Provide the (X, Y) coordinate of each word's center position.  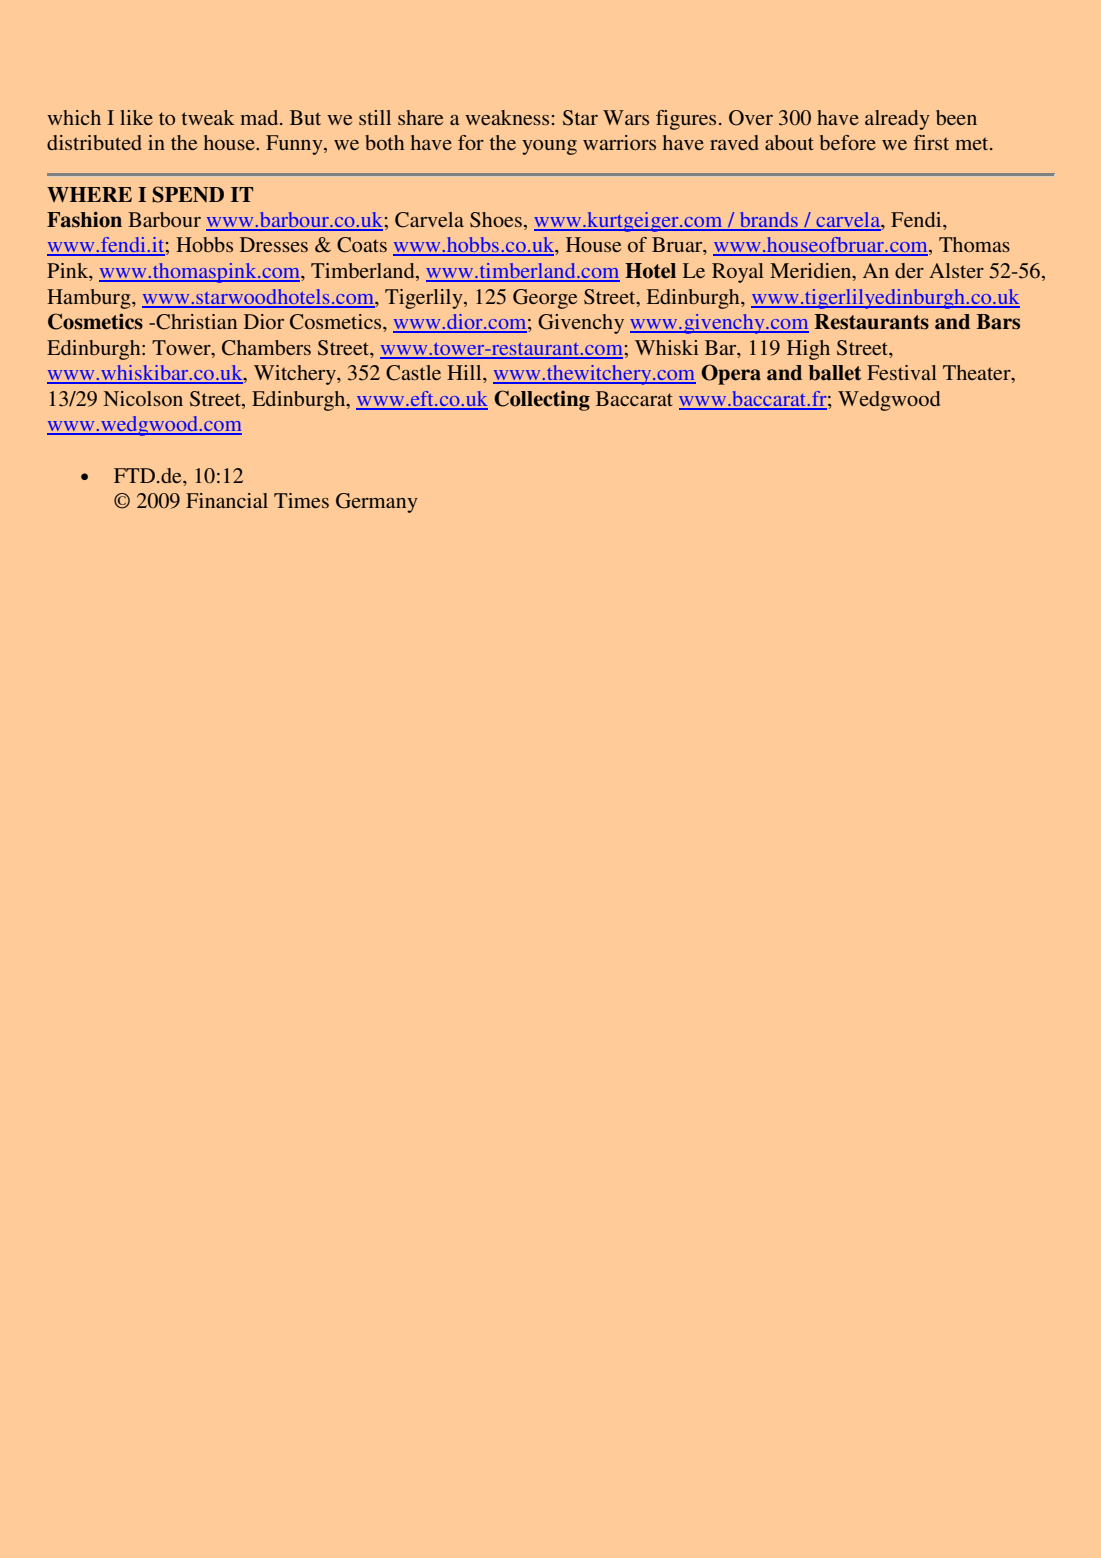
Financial (227, 500)
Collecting (542, 400)
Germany (377, 503)
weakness (507, 117)
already (897, 120)
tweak (208, 117)
